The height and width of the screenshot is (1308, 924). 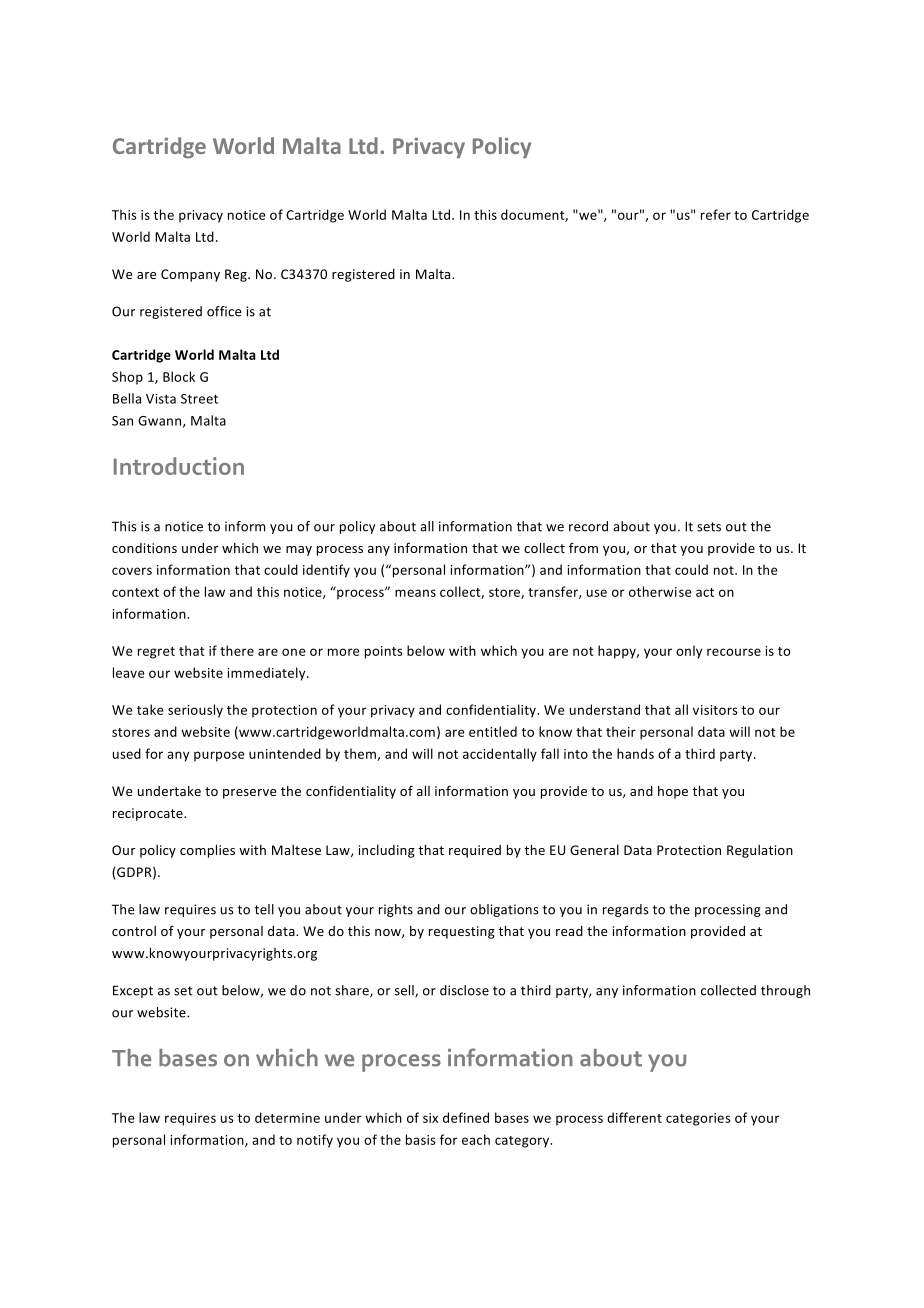 I want to click on requesting, so click(x=462, y=932).
